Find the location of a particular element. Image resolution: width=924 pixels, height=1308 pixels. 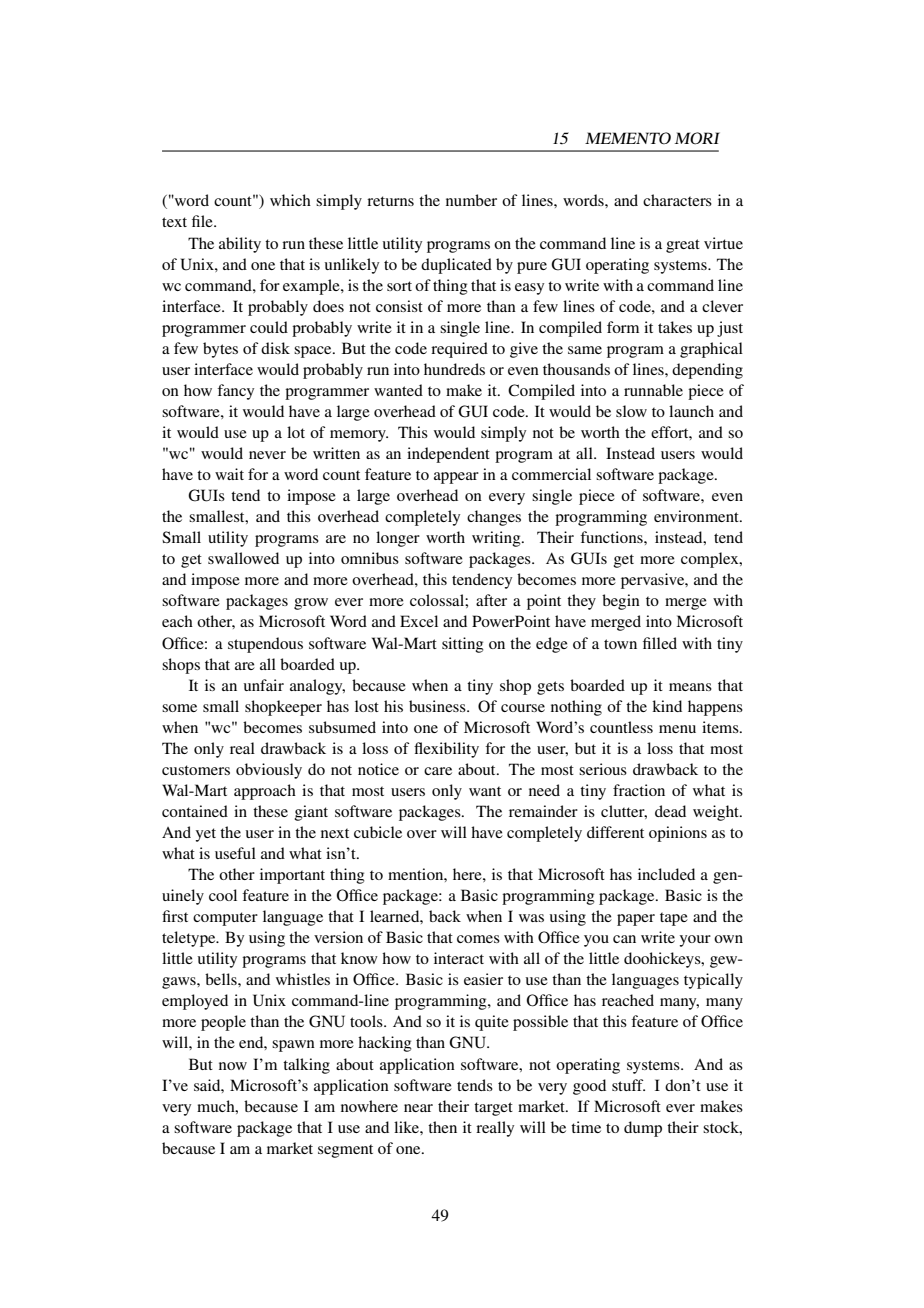

characters is located at coordinates (677, 200).
